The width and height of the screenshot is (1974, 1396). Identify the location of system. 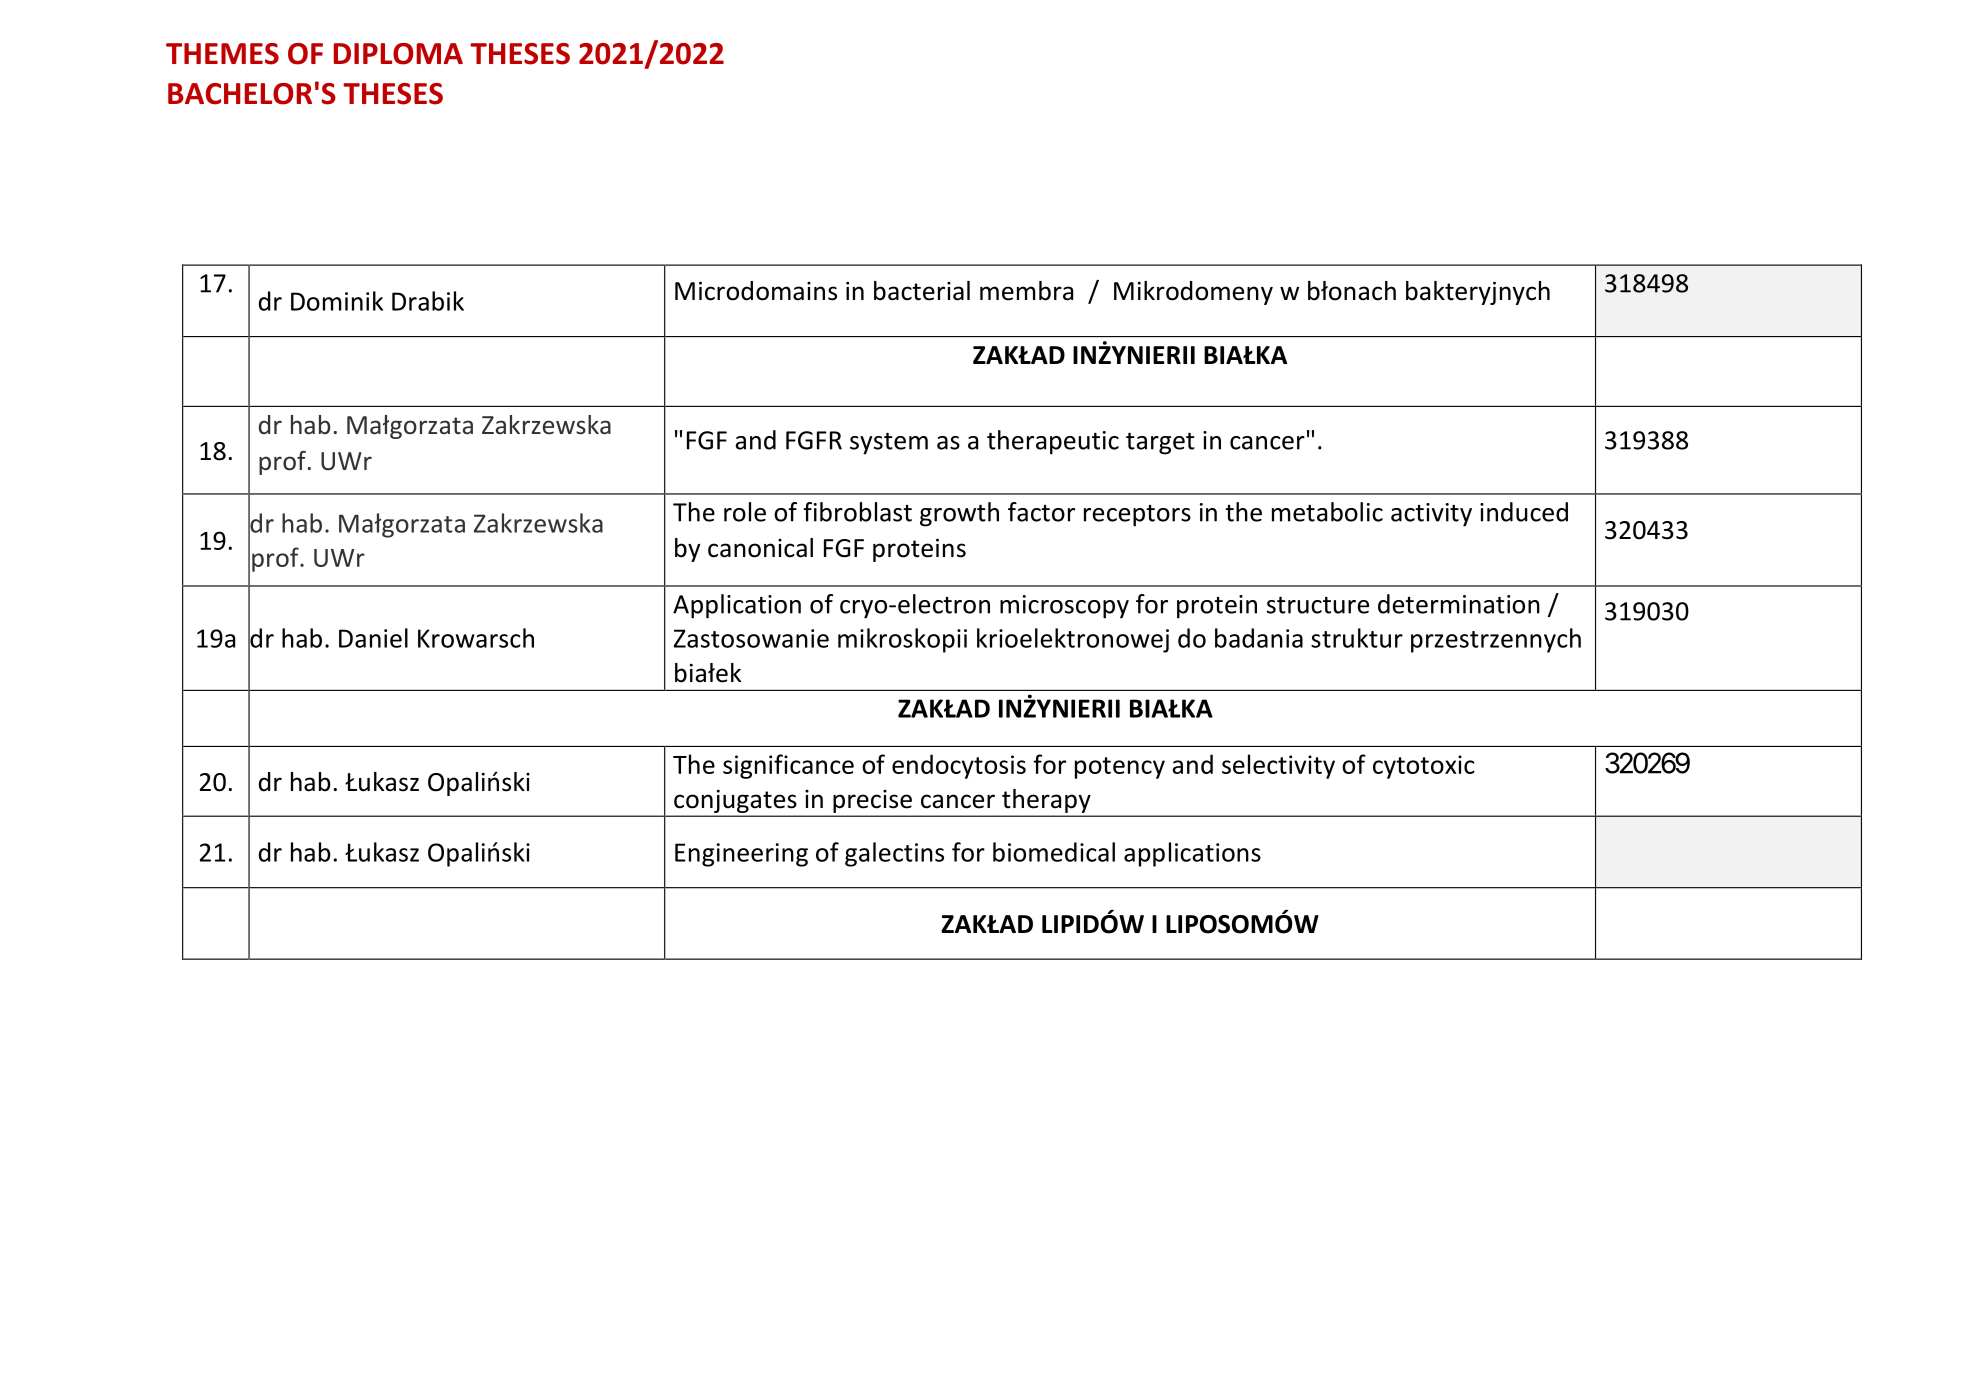
(889, 444).
